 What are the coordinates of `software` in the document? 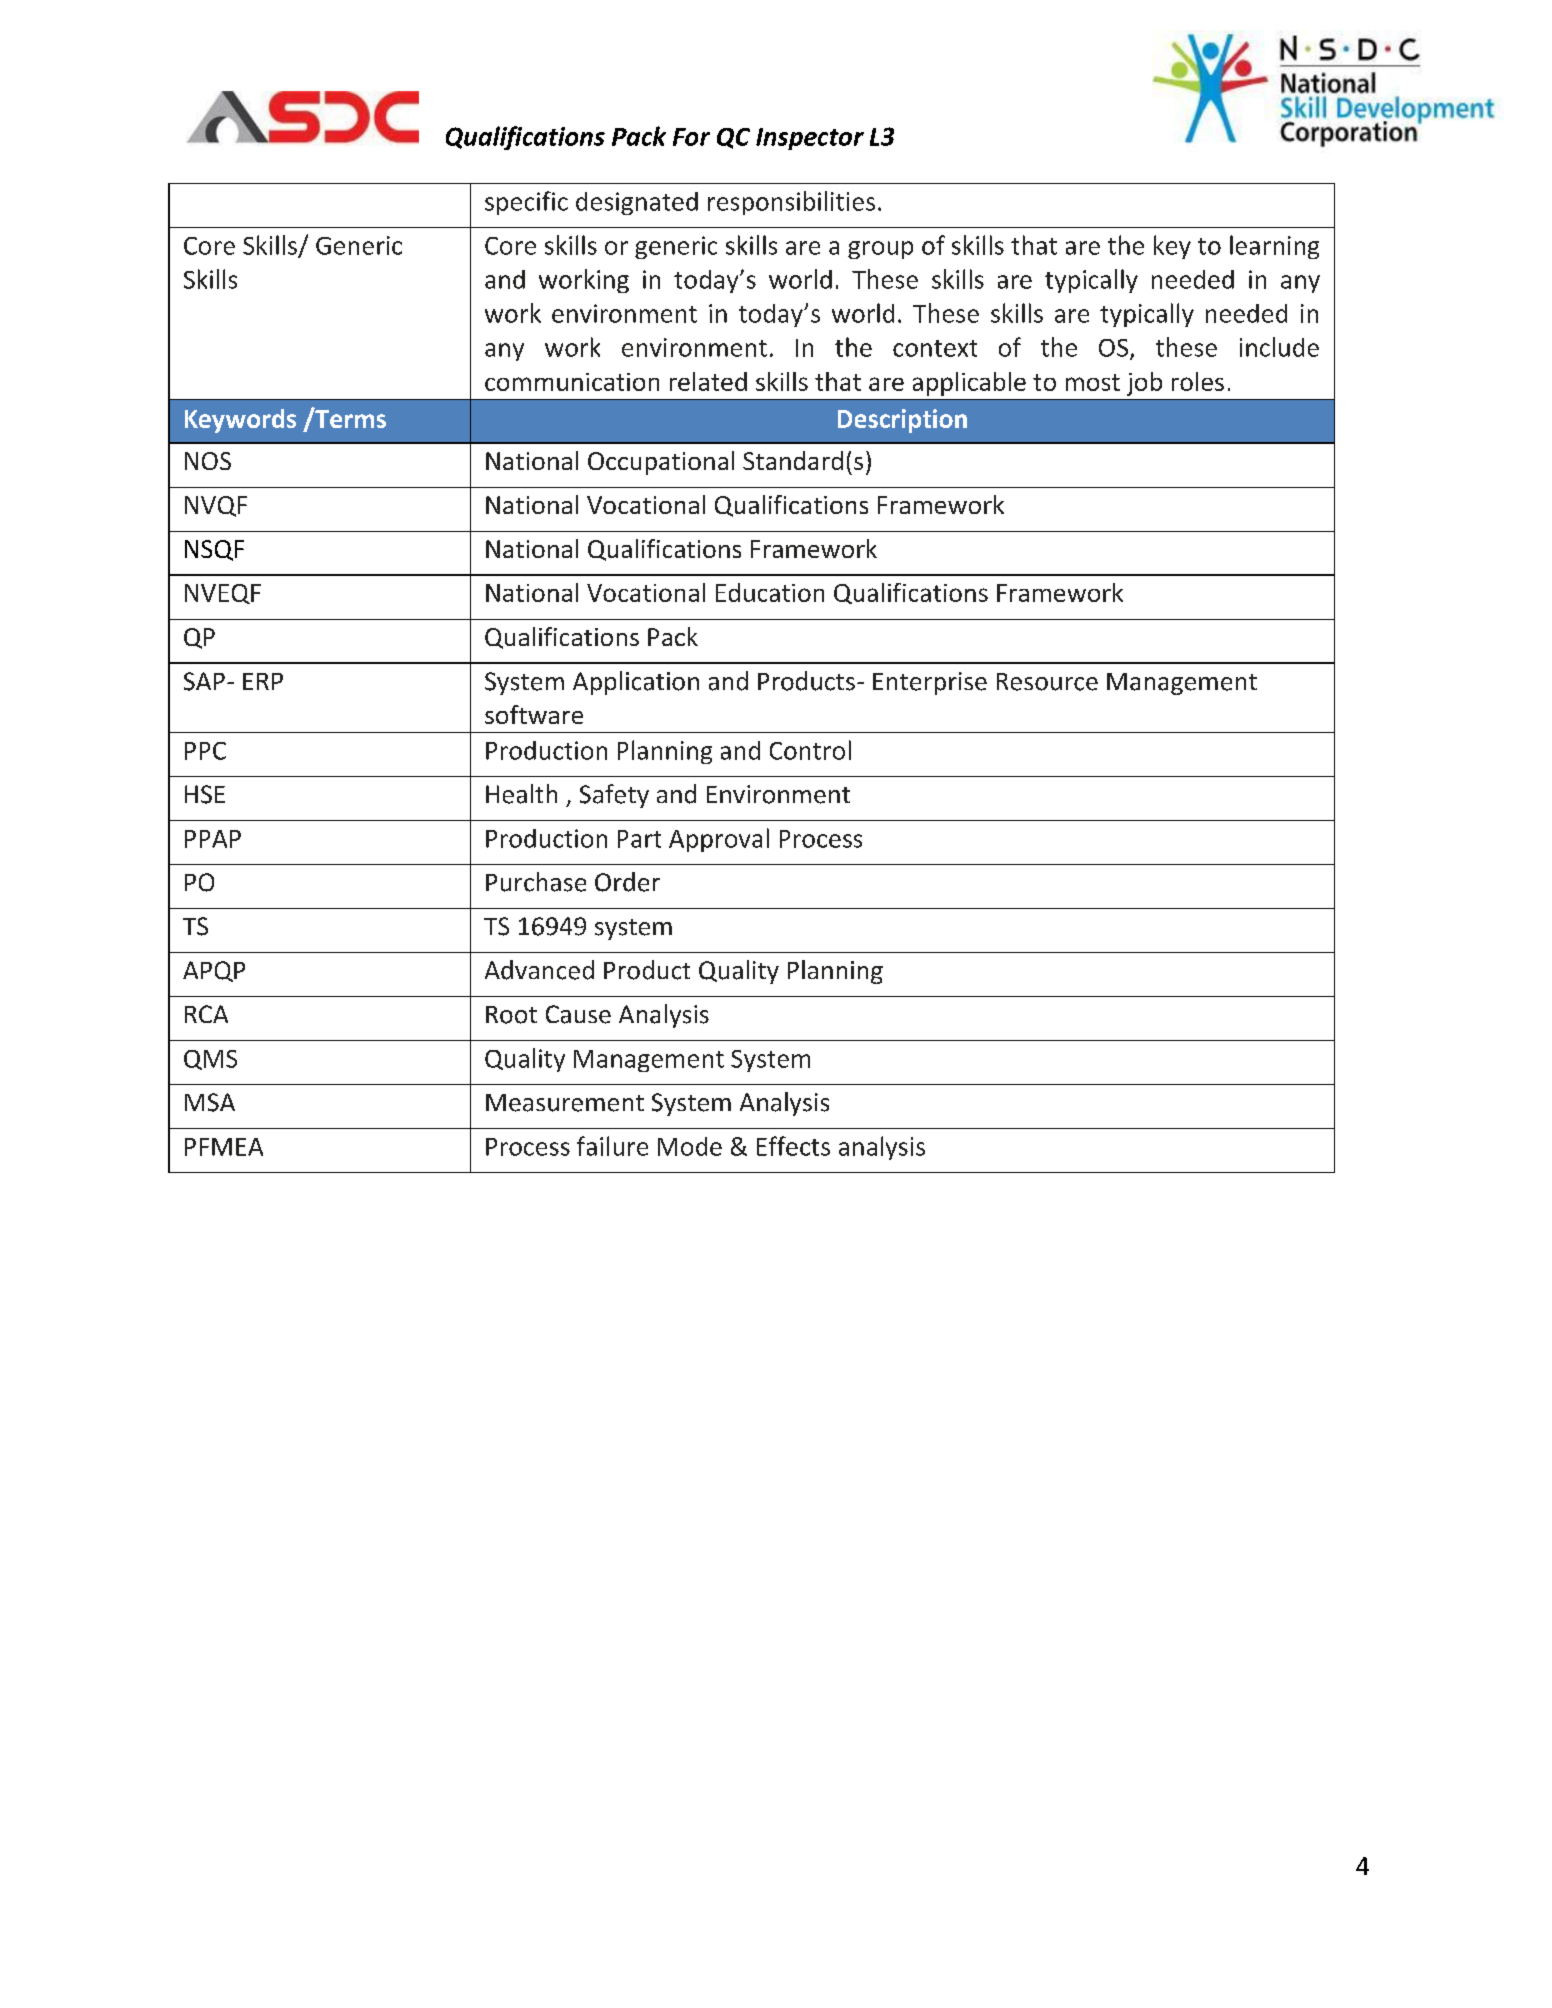 It's located at (534, 714).
